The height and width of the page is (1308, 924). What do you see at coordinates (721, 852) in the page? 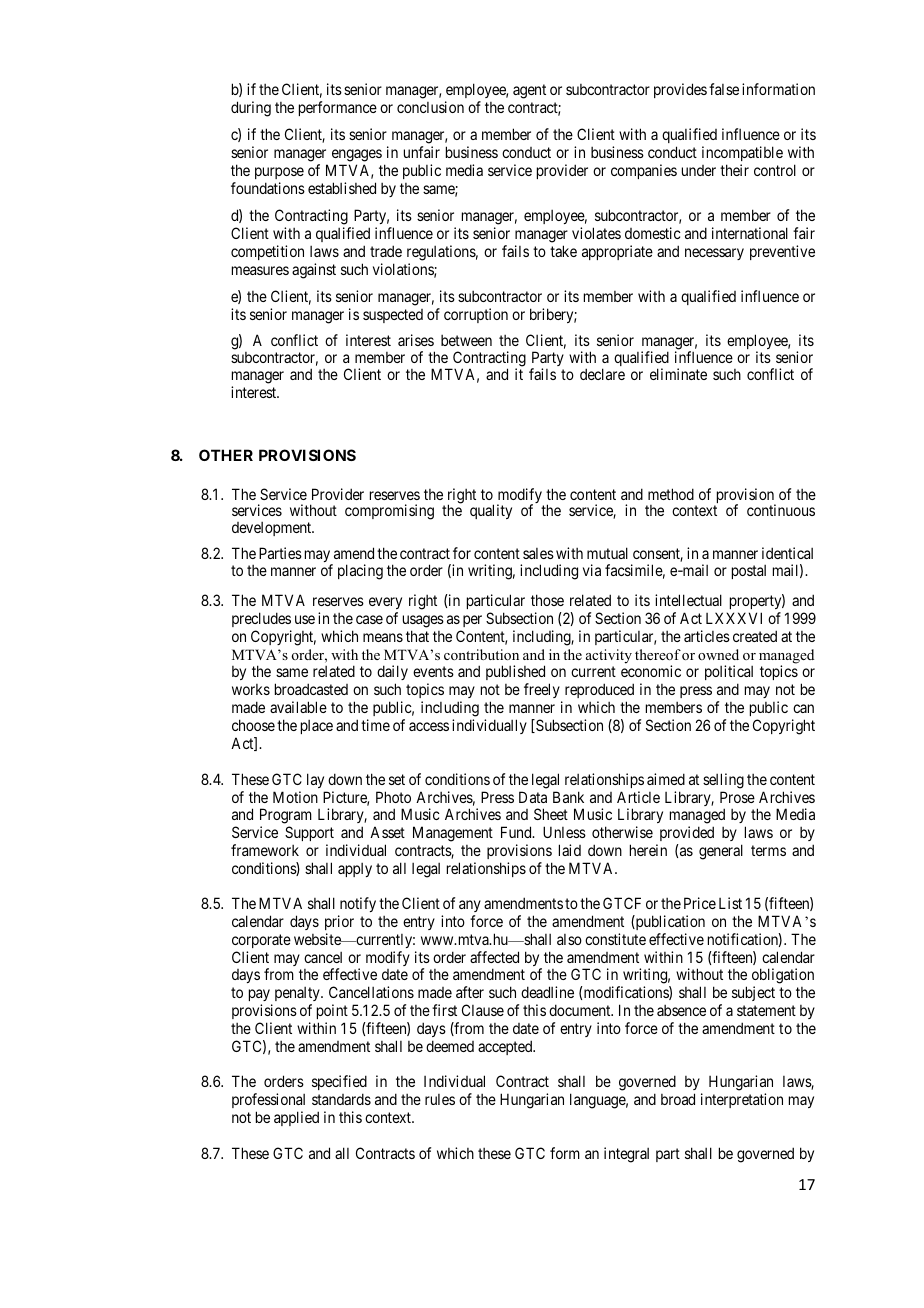
I see `general` at bounding box center [721, 852].
